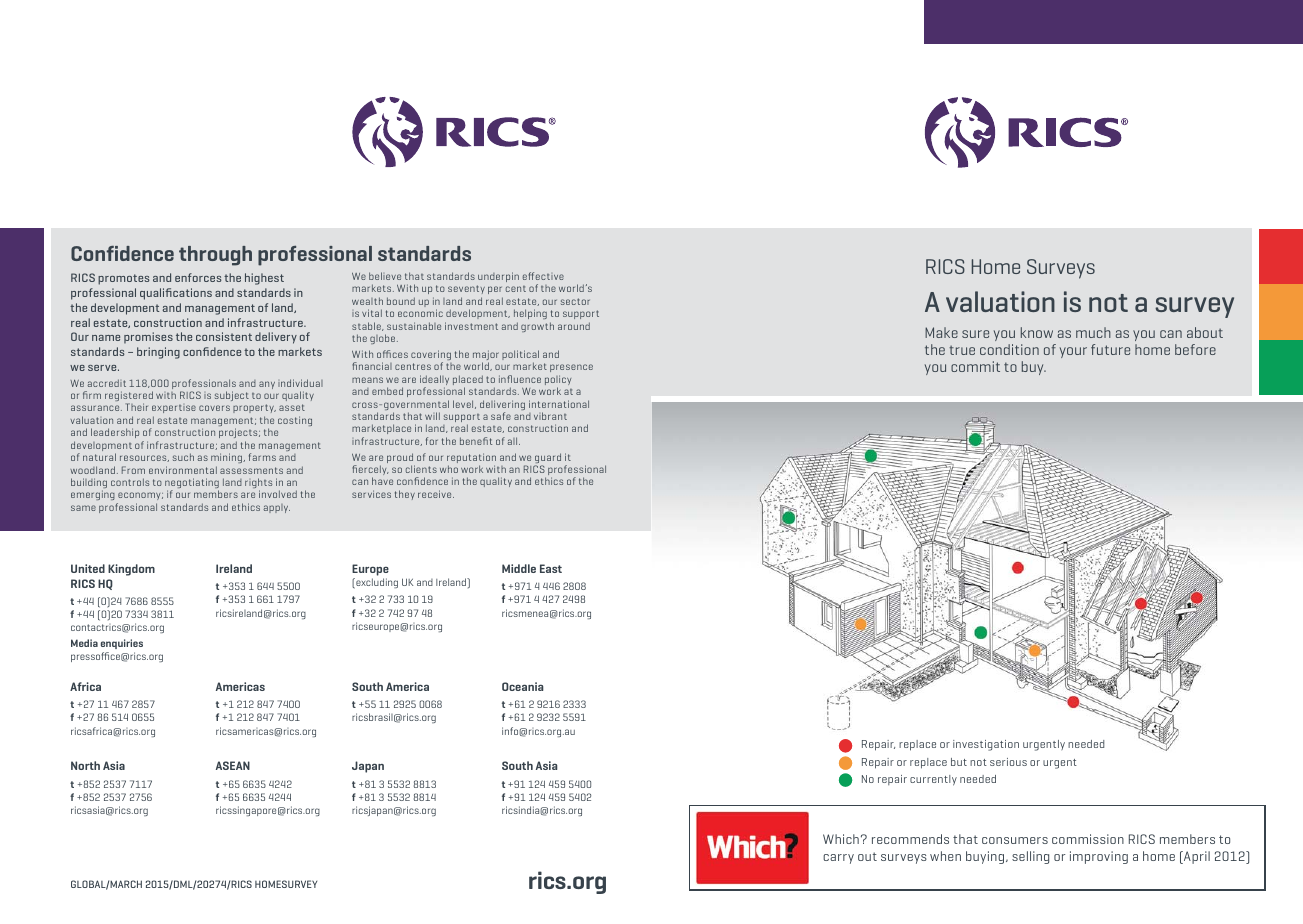 The height and width of the page is (924, 1303). Describe the element at coordinates (551, 568) in the page. I see `East` at that location.
